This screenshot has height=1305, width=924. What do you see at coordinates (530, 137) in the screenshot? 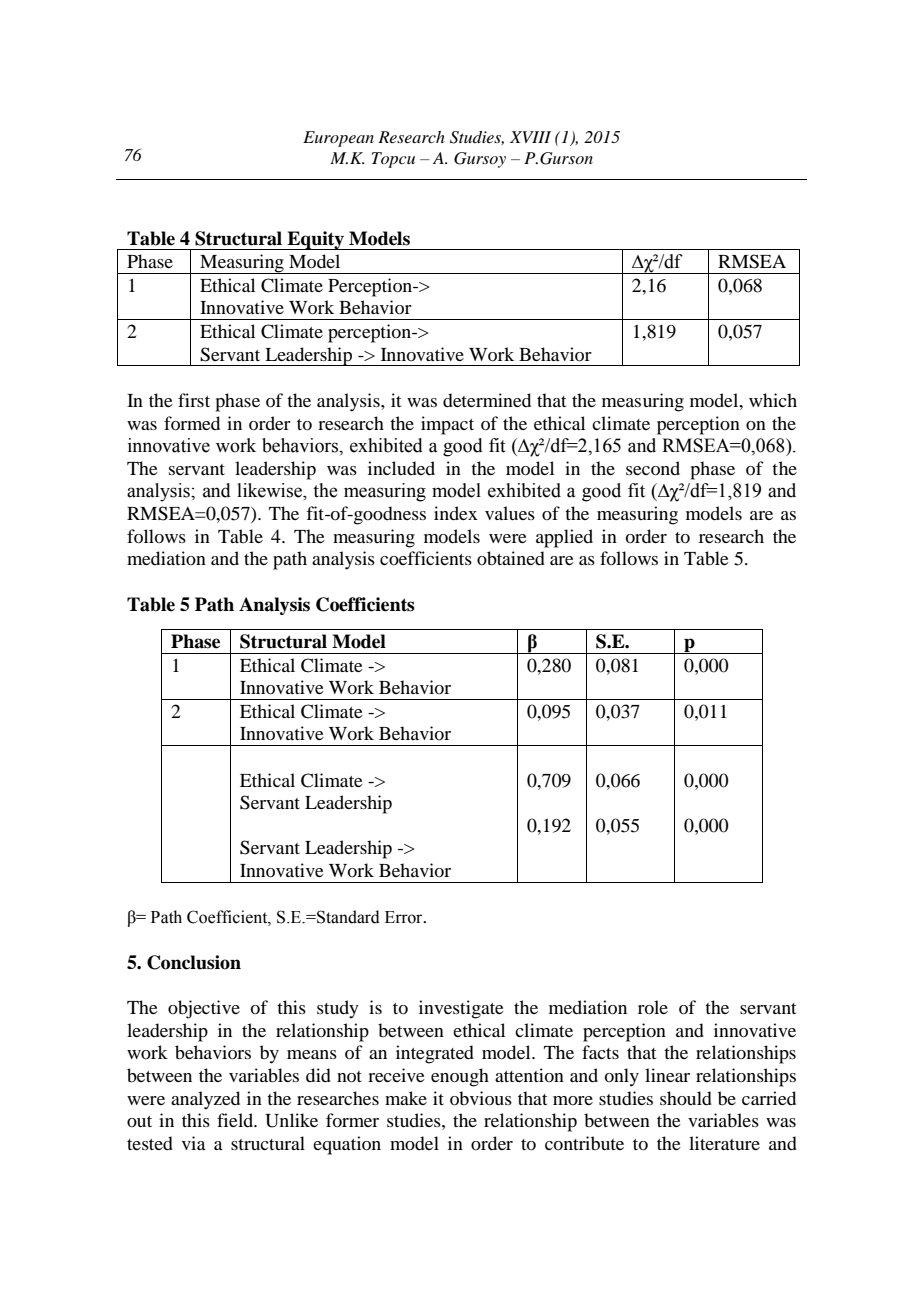
I see `XVIII` at bounding box center [530, 137].
